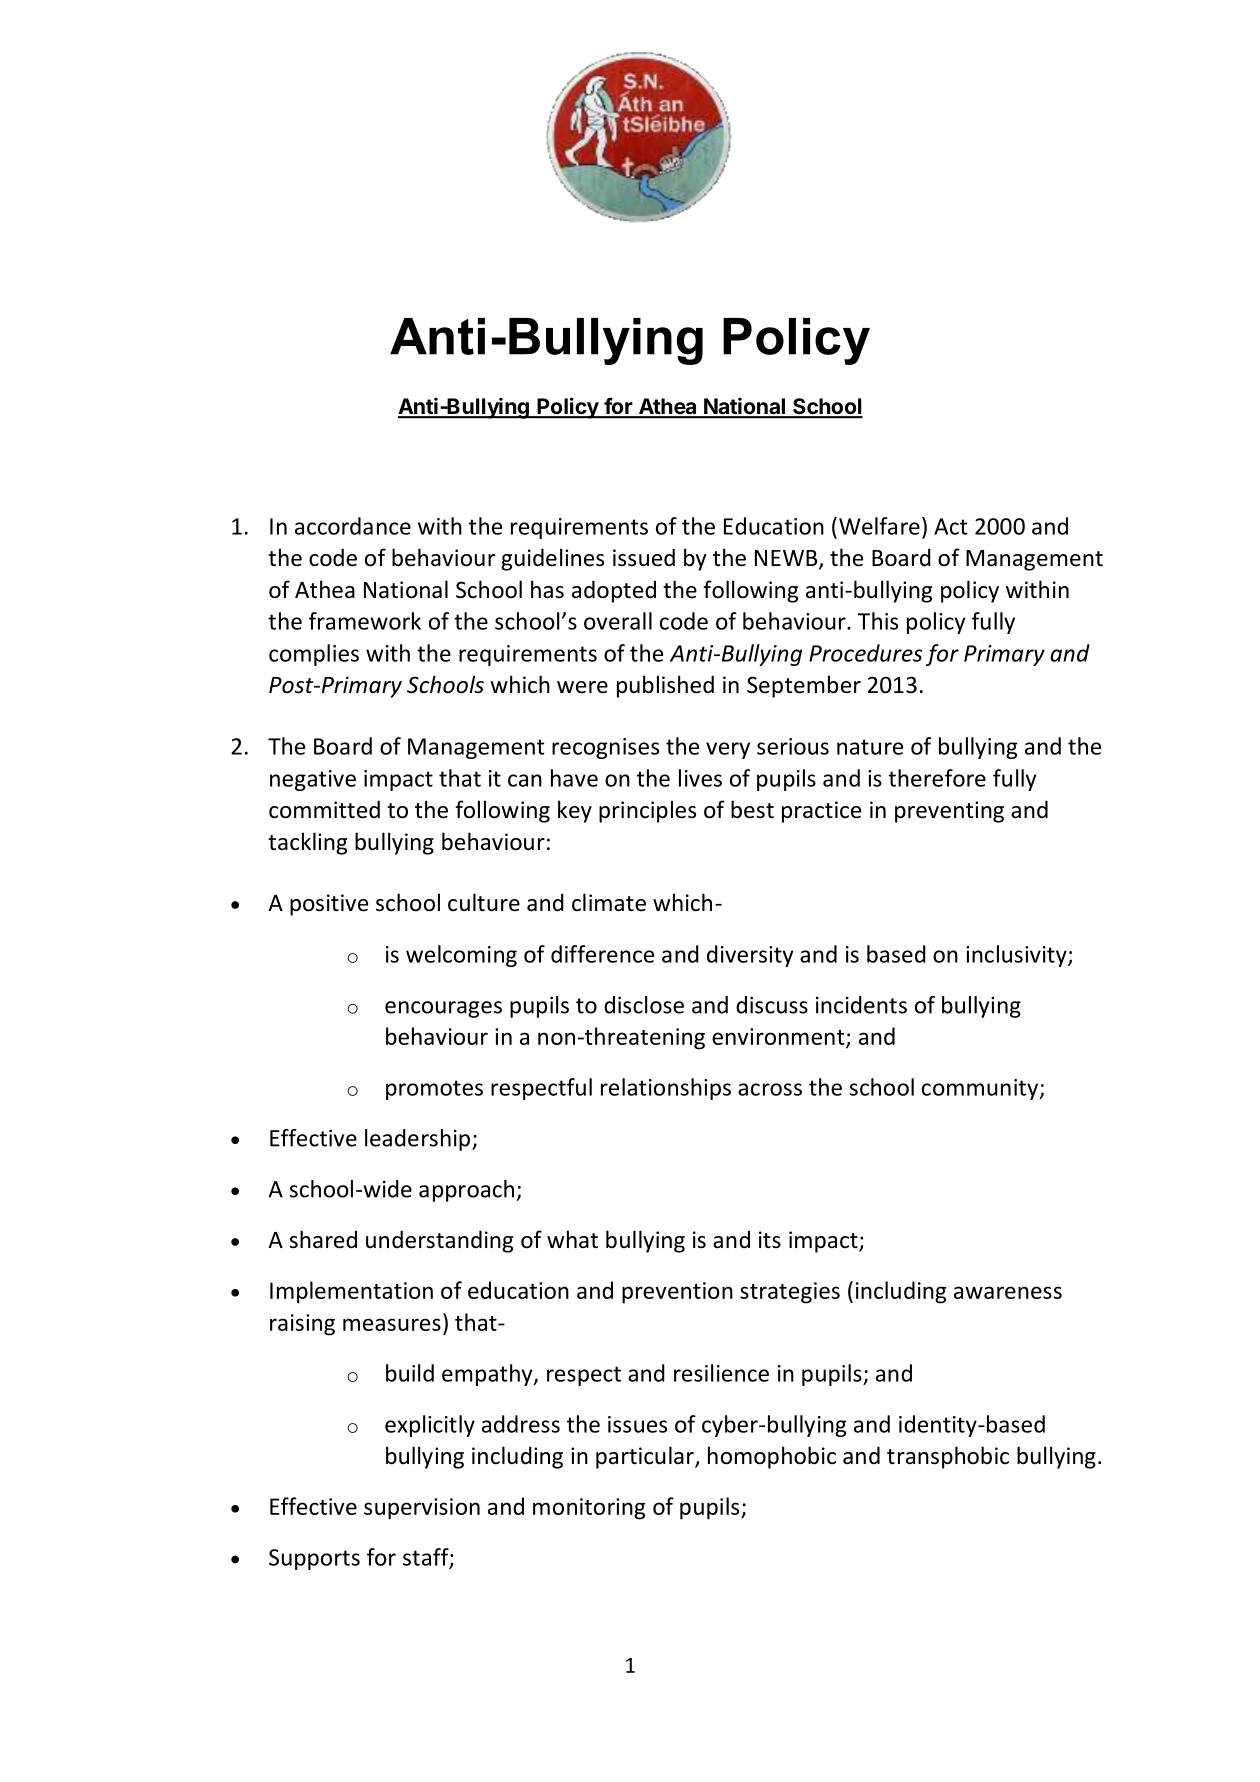 This page has height=1782, width=1260. I want to click on accordance, so click(353, 526).
